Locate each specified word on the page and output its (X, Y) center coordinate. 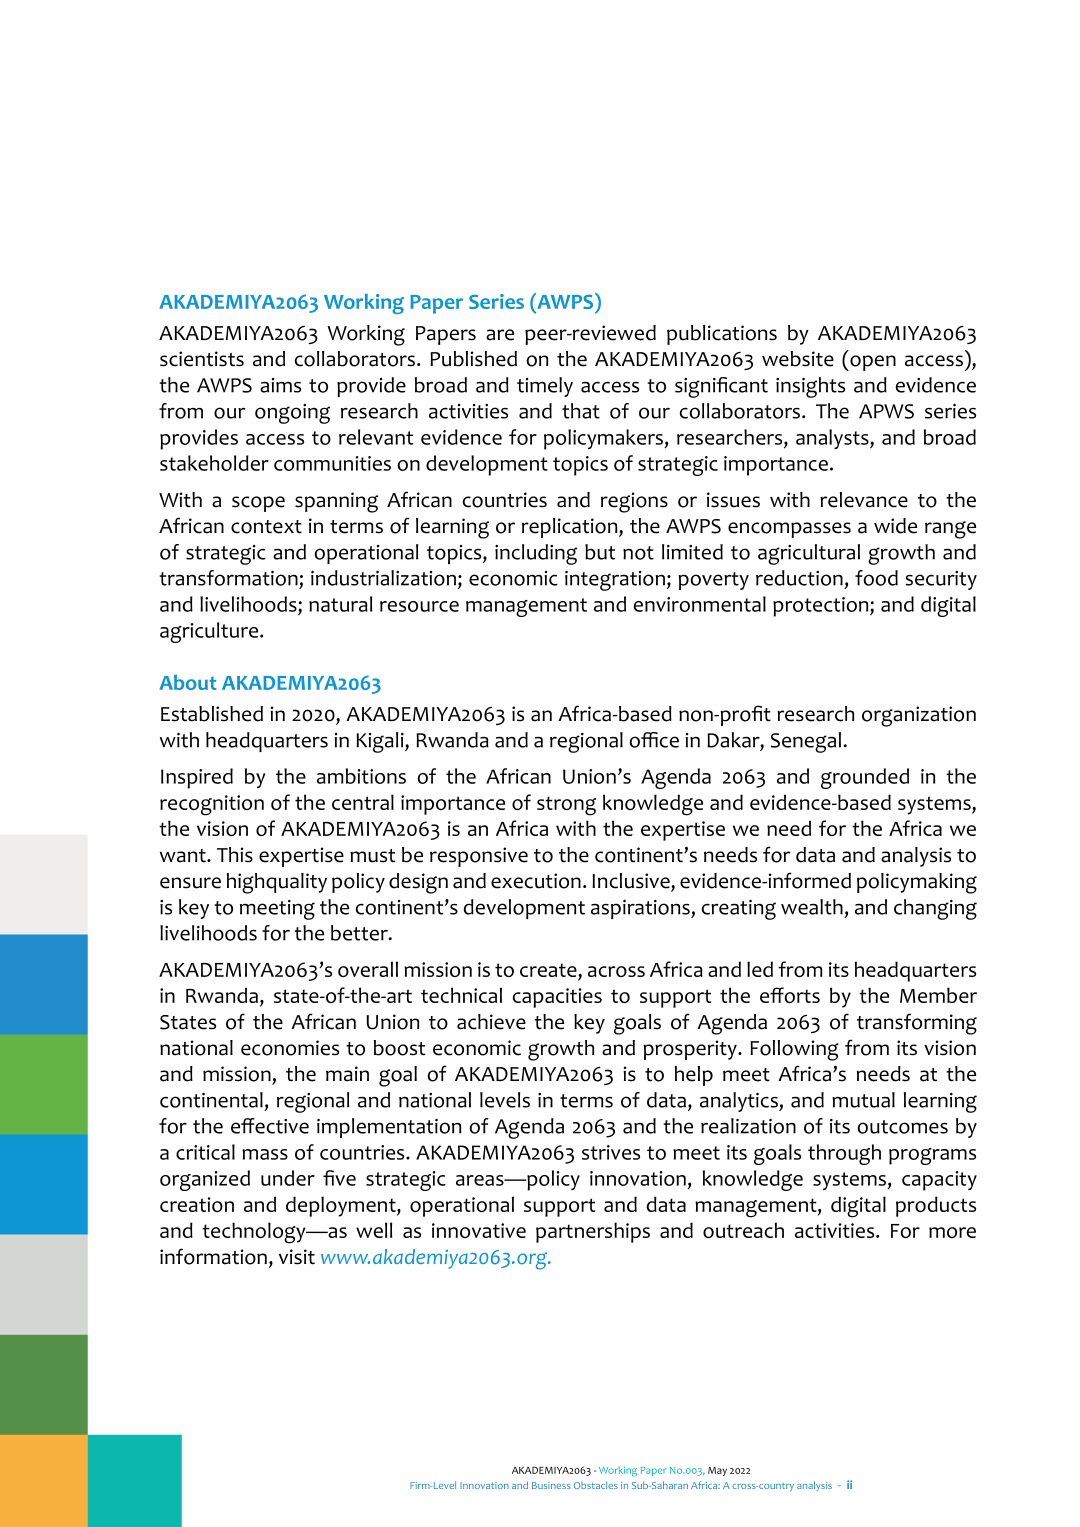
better (360, 933)
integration (615, 581)
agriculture (210, 632)
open (872, 363)
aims (280, 385)
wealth (812, 907)
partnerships (593, 1232)
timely (545, 387)
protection (822, 607)
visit (297, 1257)
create (549, 970)
